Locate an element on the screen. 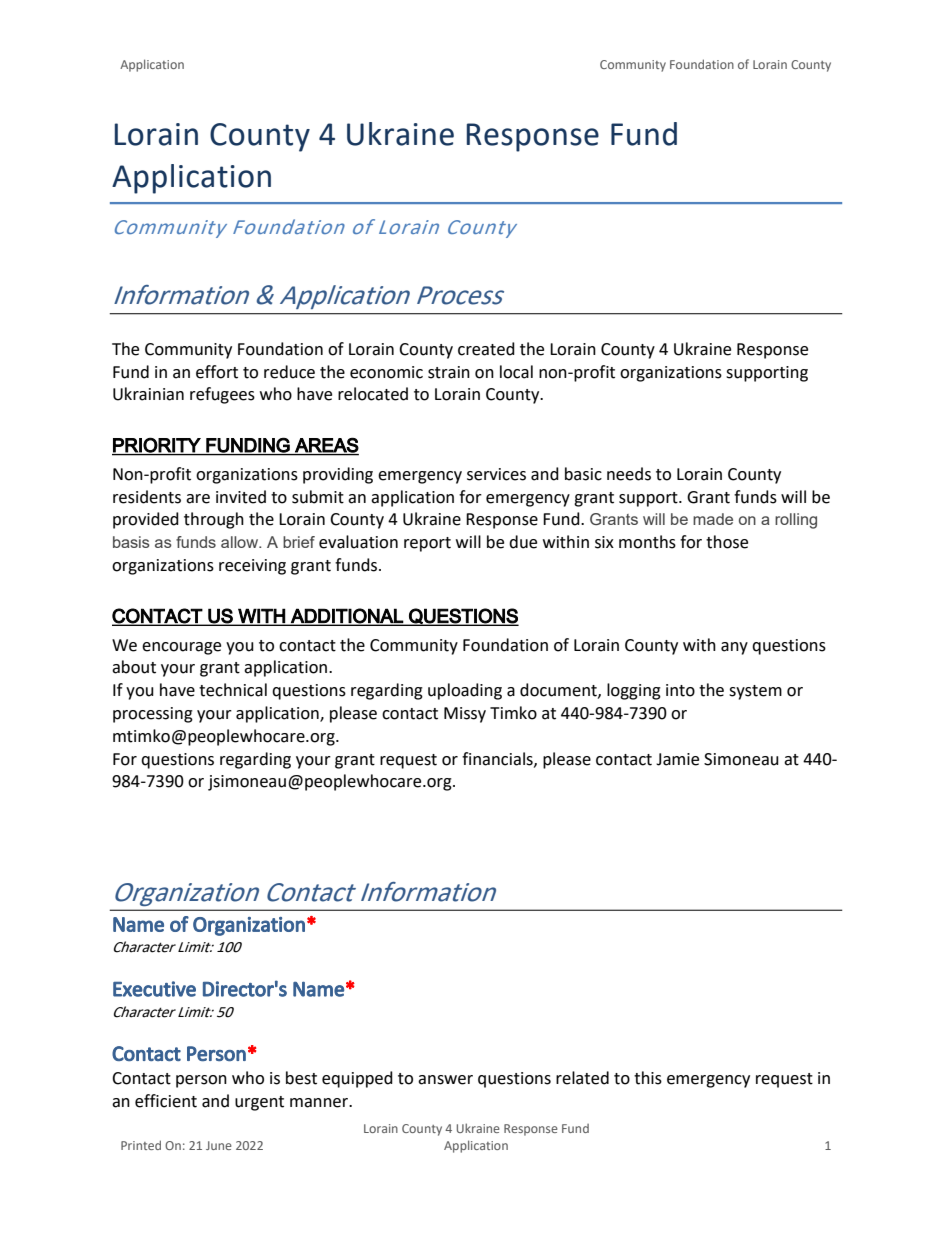  answer is located at coordinates (445, 1080).
